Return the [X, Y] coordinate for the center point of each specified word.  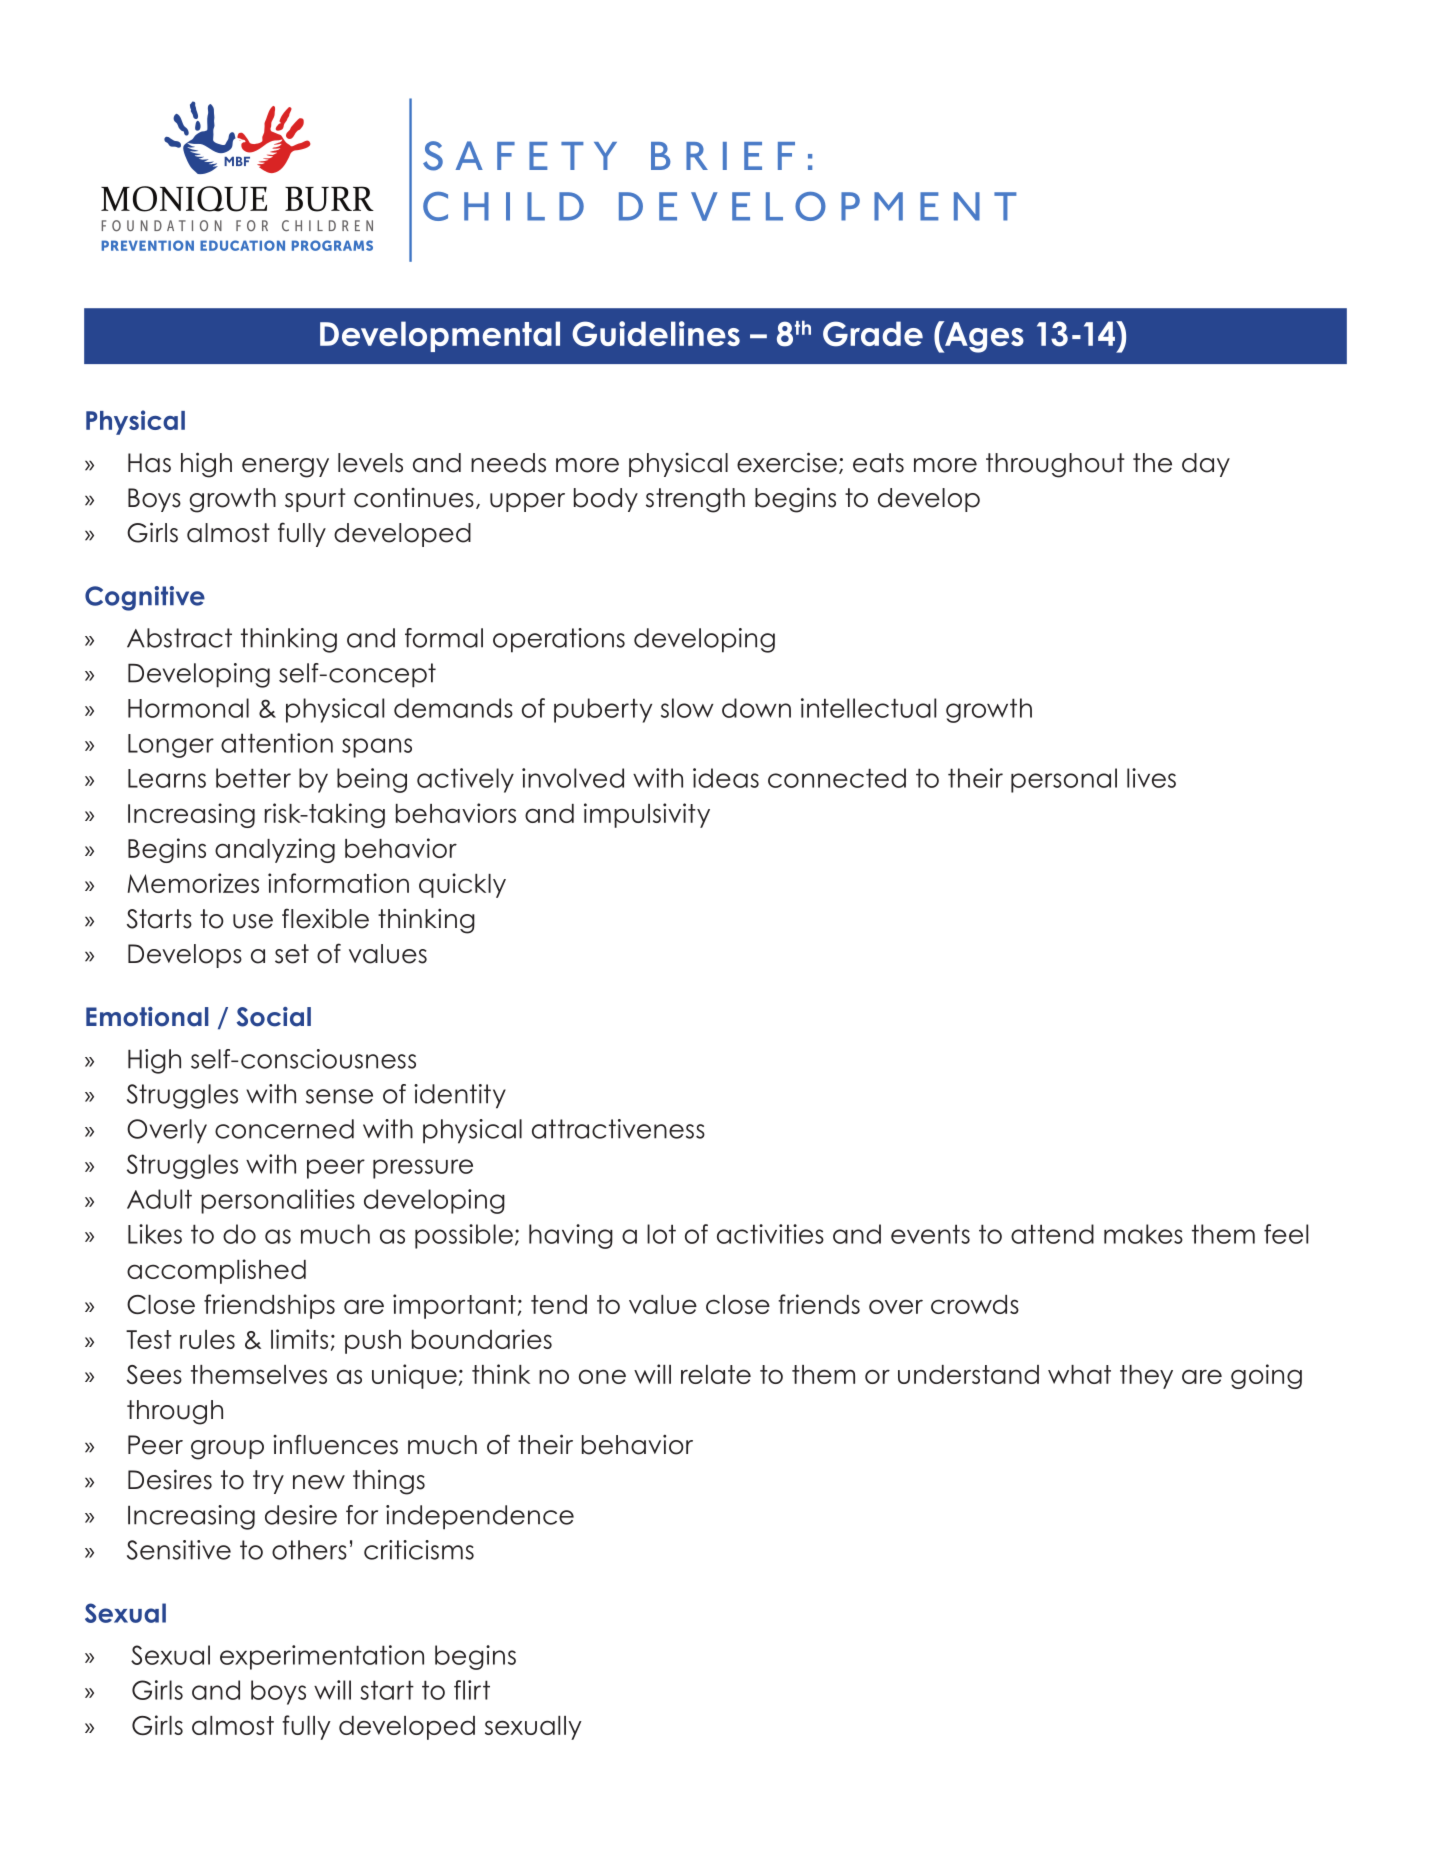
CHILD [503, 206]
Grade [873, 334]
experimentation [322, 1657]
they [1146, 1377]
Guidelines [656, 334]
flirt [472, 1690]
